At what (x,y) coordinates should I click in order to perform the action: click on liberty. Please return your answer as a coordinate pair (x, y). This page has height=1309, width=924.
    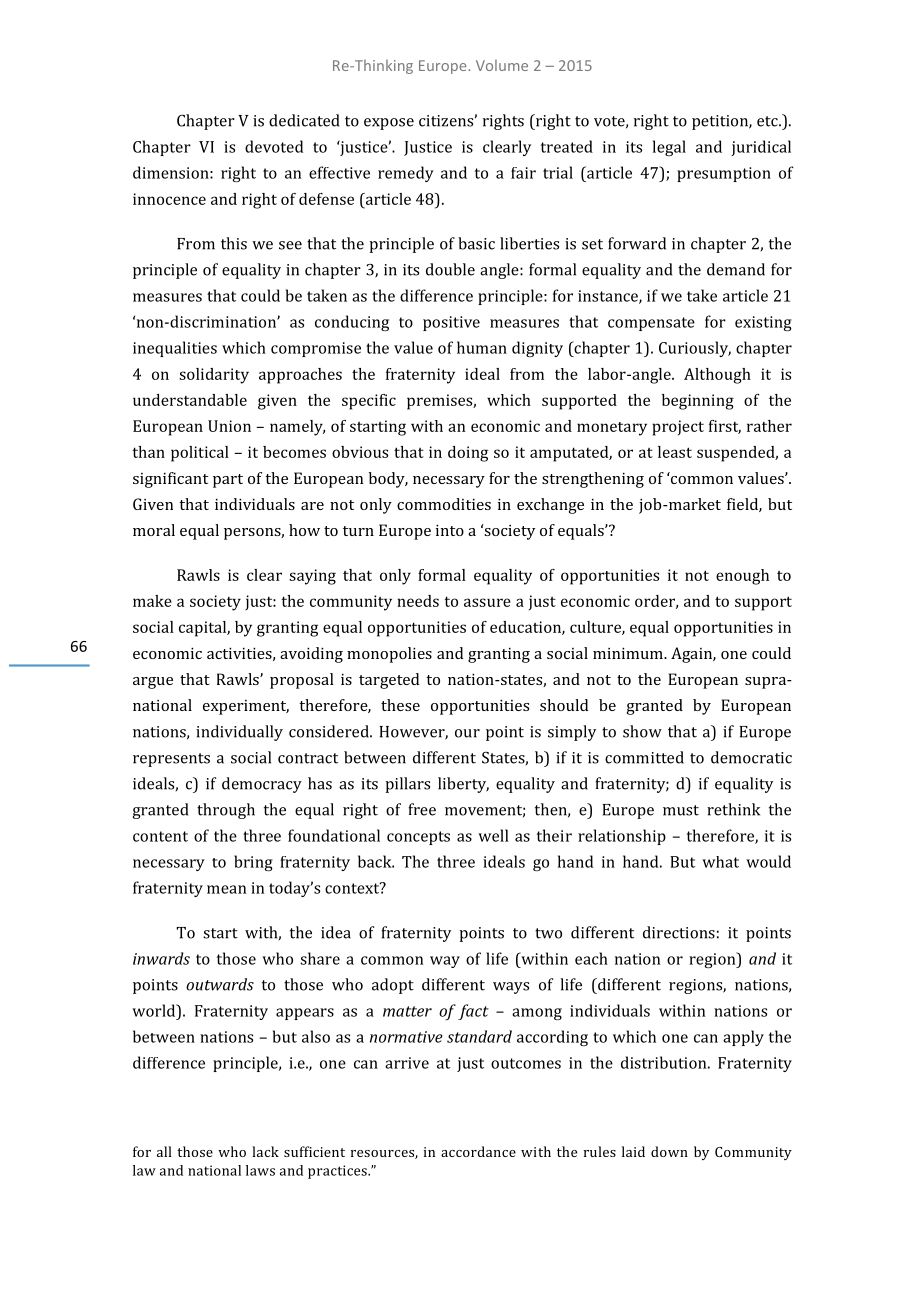
    Looking at the image, I should click on (463, 785).
